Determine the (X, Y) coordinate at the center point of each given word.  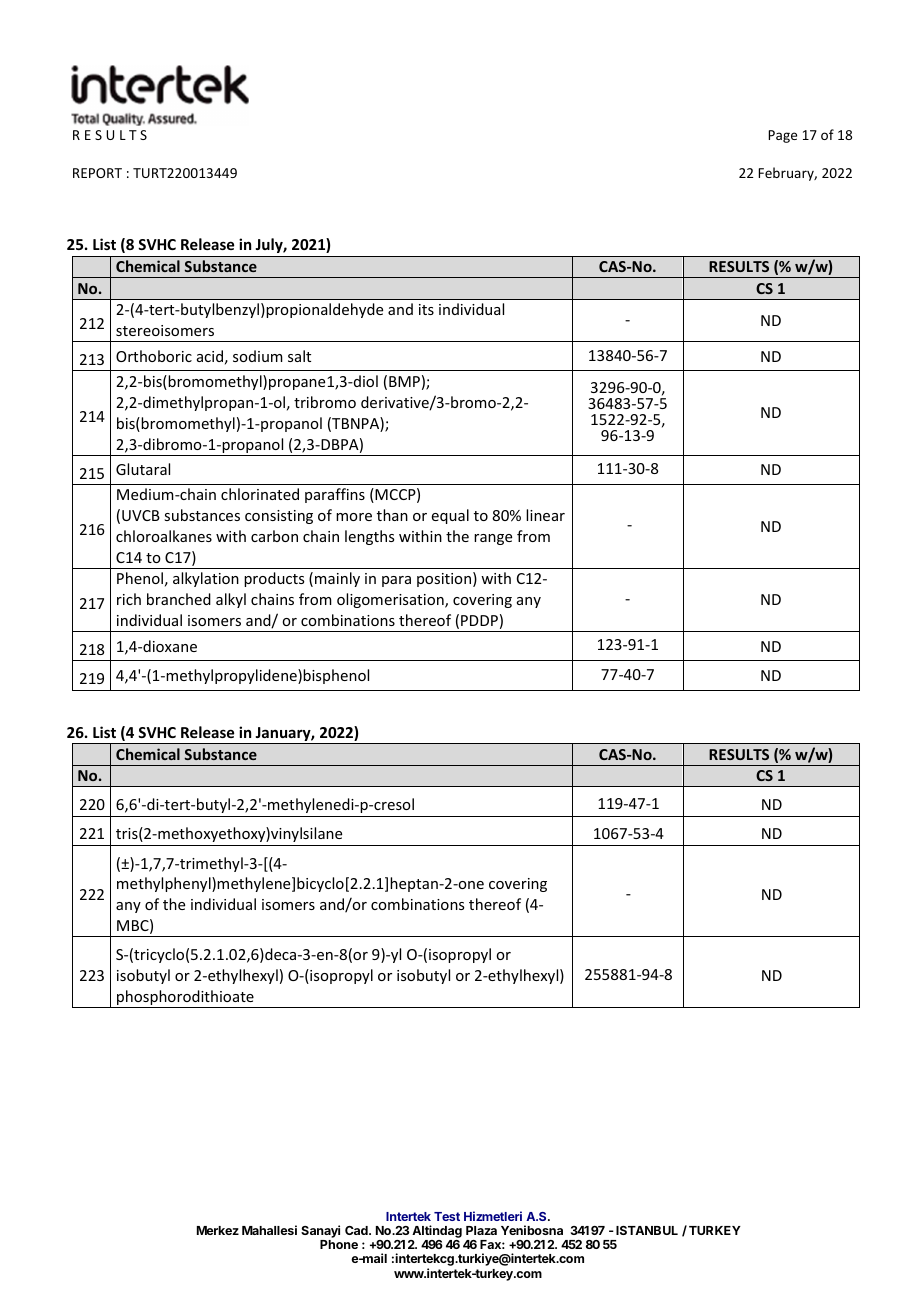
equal (450, 516)
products (274, 579)
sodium (258, 356)
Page (782, 136)
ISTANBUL (647, 1230)
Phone (339, 1244)
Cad (357, 1230)
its (426, 309)
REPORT (97, 173)
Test (447, 1216)
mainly (337, 579)
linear (545, 515)
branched (179, 599)
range (493, 539)
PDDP (479, 620)
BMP (404, 381)
